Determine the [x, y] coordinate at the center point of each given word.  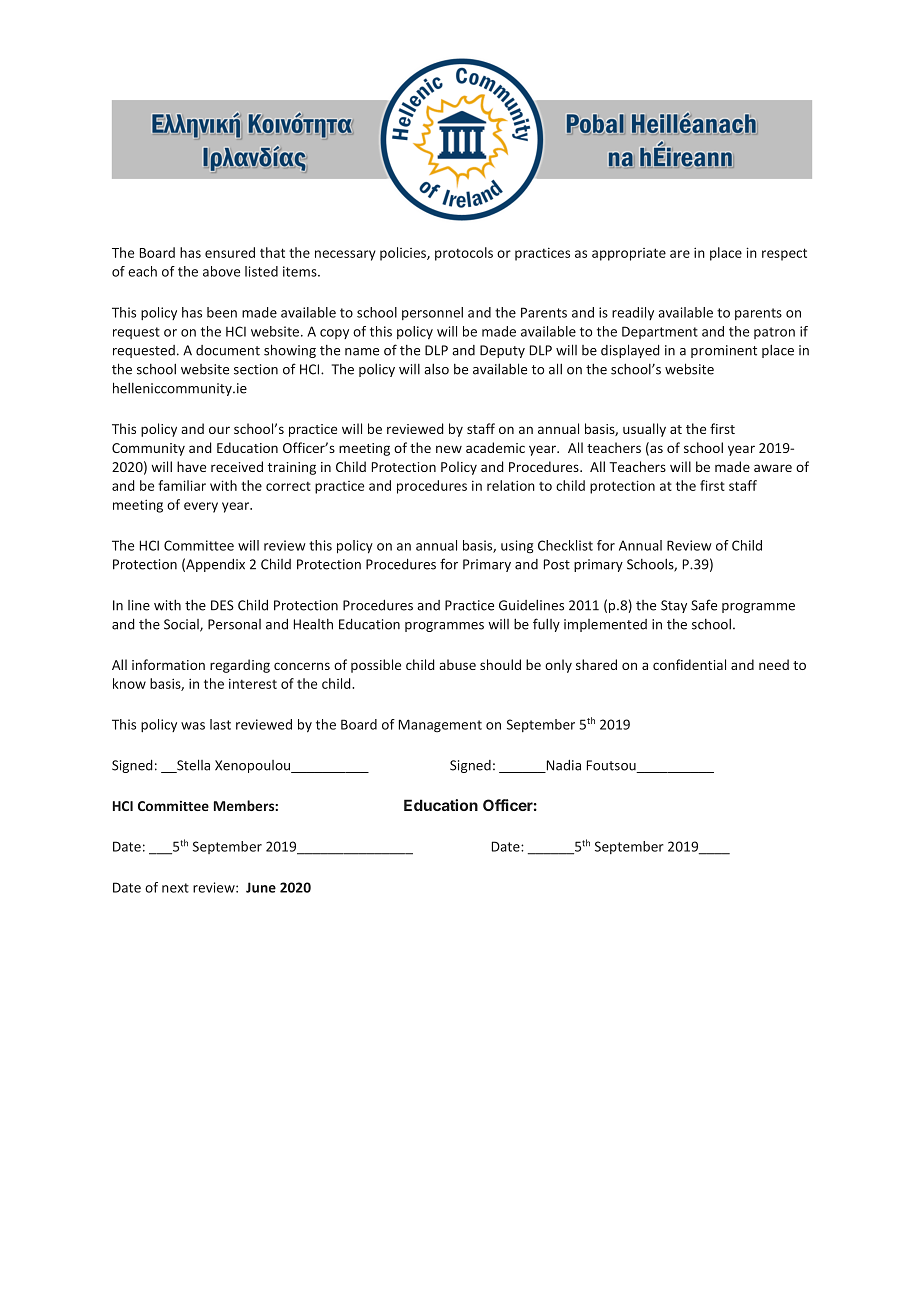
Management [440, 726]
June [261, 887]
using [517, 547]
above [221, 271]
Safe [704, 605]
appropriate [629, 254]
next [175, 888]
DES [222, 605]
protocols [464, 254]
